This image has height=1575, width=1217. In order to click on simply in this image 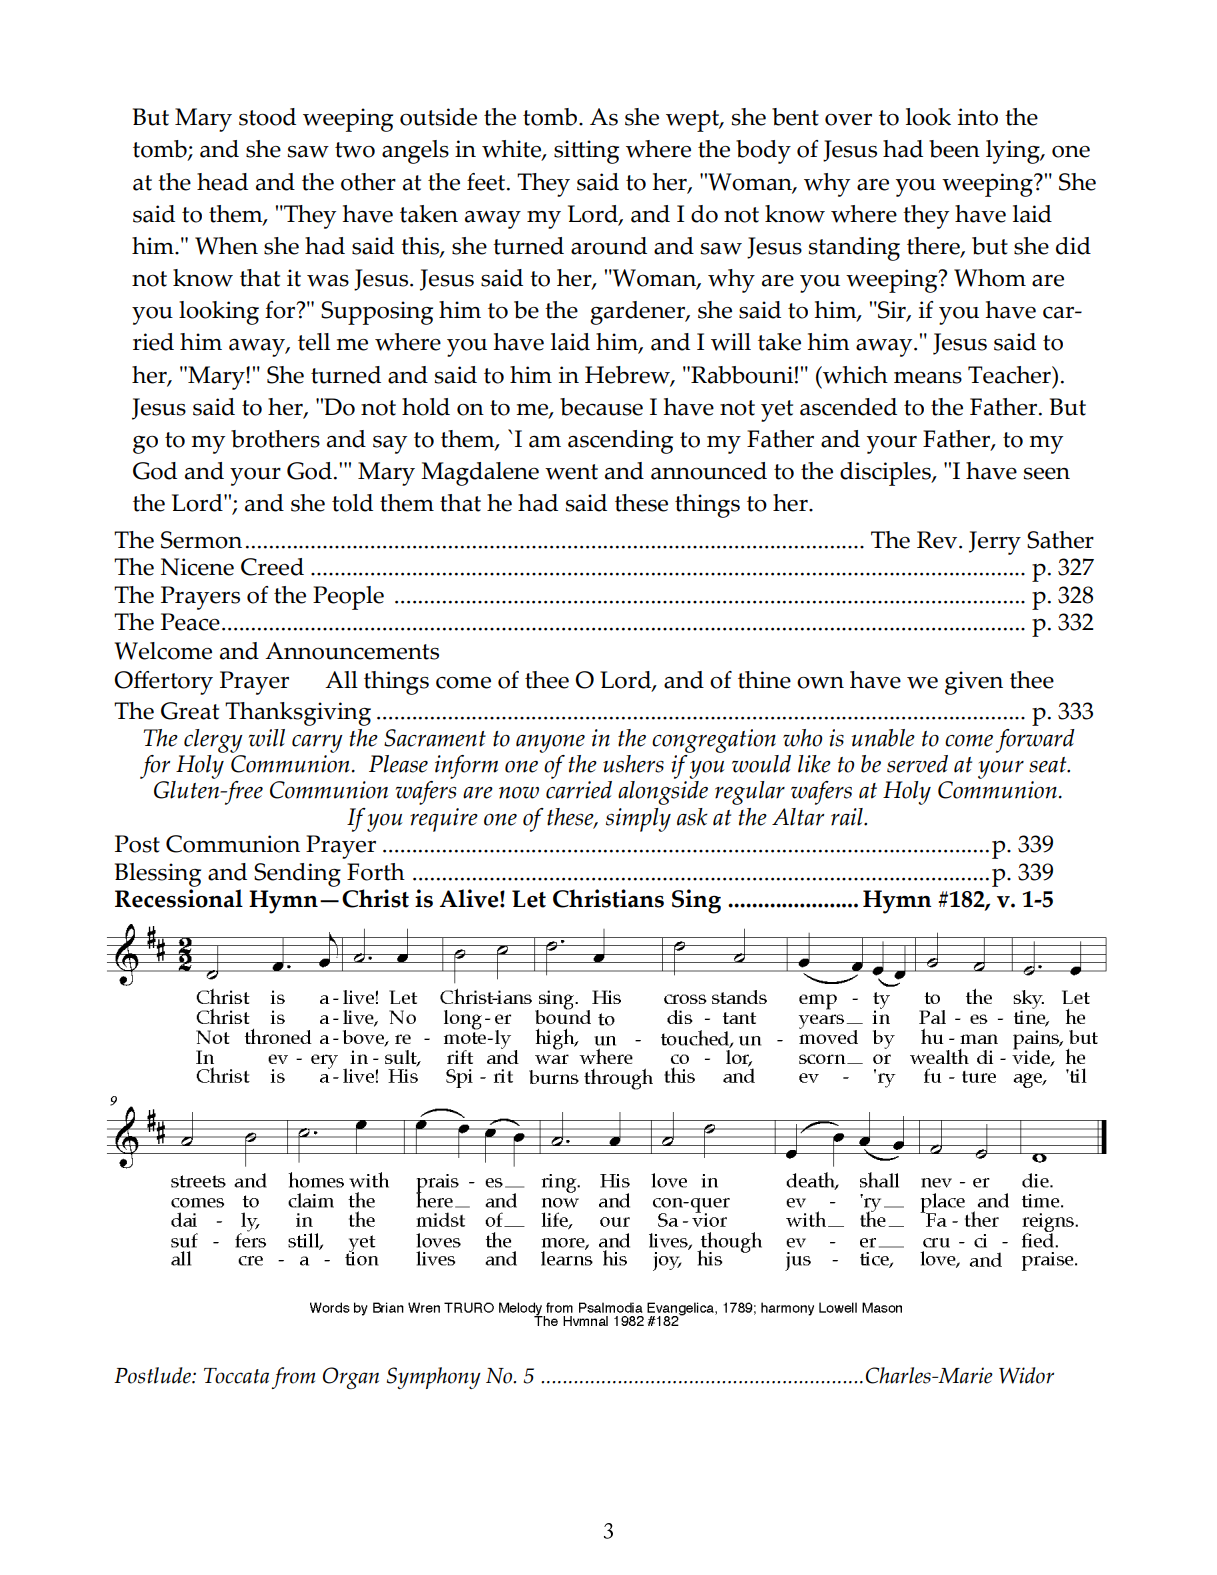, I will do `click(638, 820)`.
